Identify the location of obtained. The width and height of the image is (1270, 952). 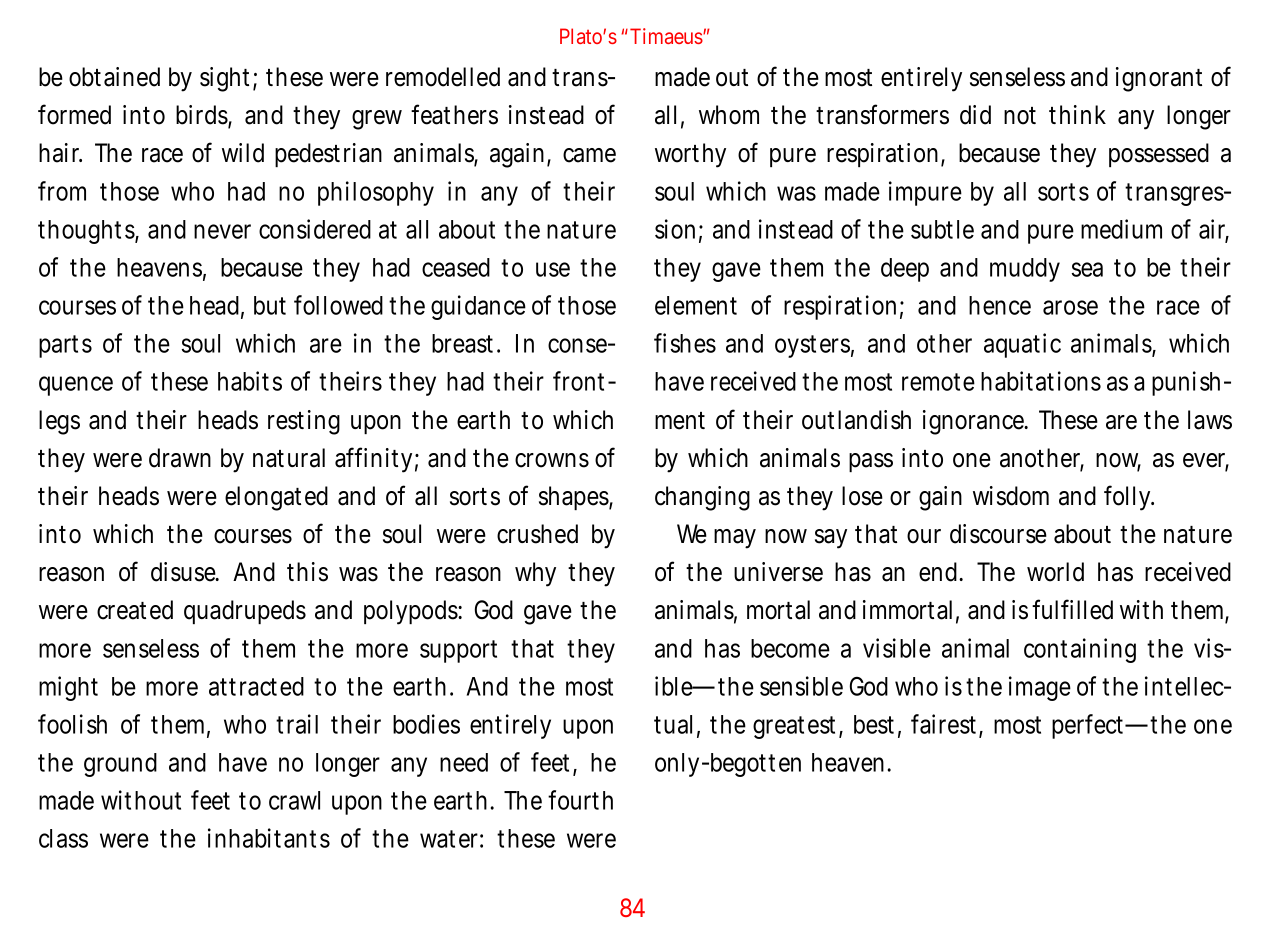
(114, 77).
